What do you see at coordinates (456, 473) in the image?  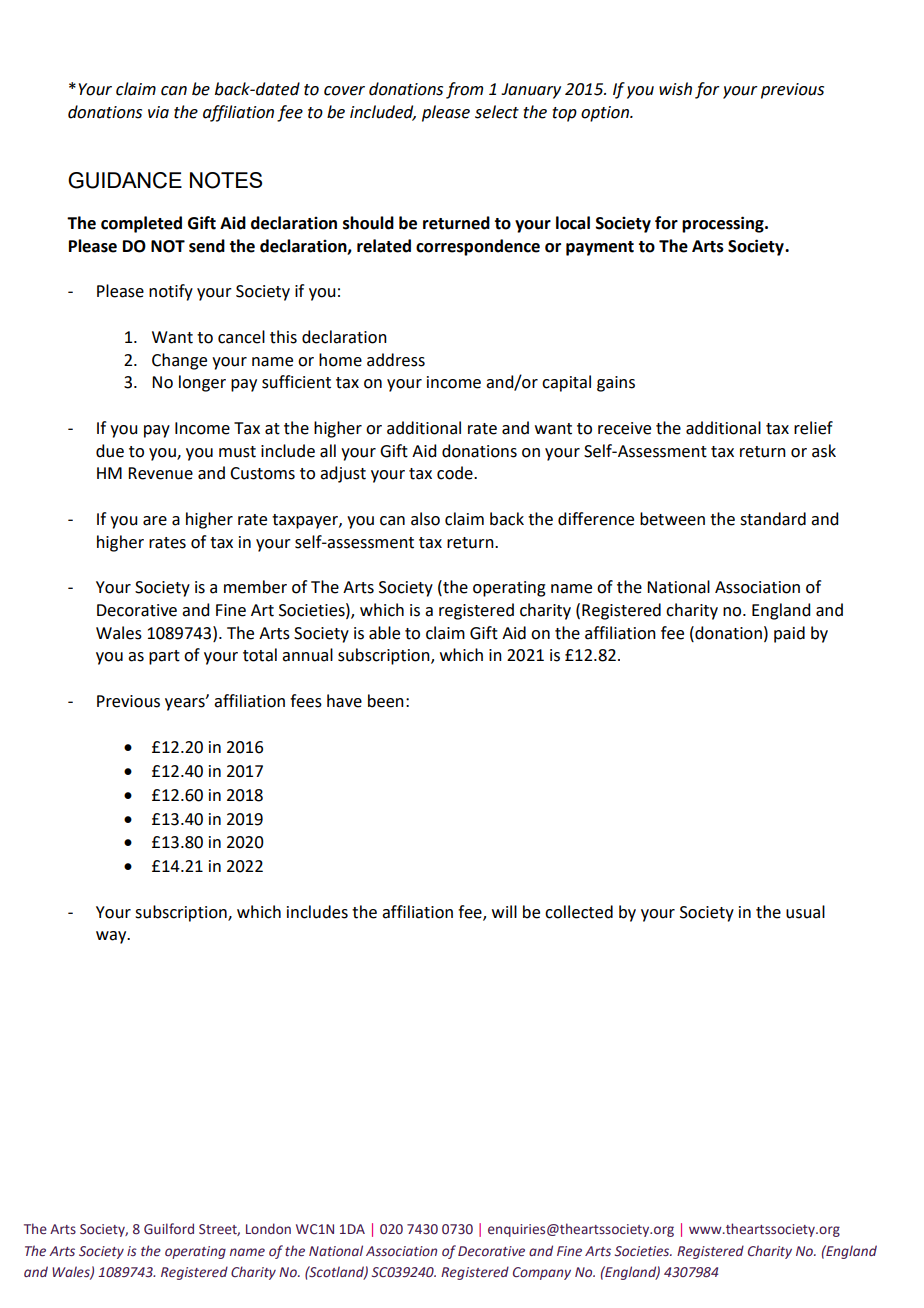 I see `code` at bounding box center [456, 473].
